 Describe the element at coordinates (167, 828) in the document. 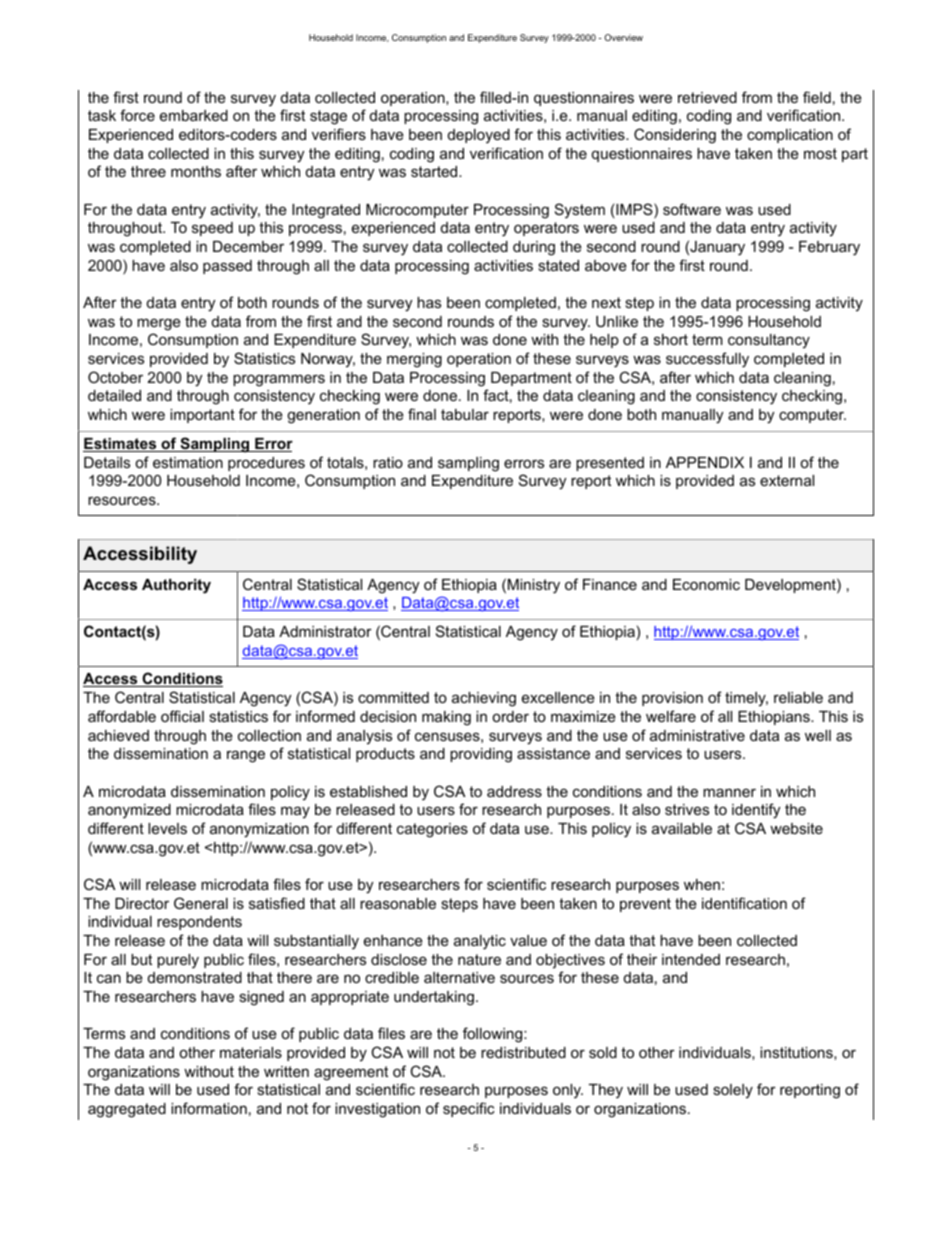

I see `levels` at that location.
